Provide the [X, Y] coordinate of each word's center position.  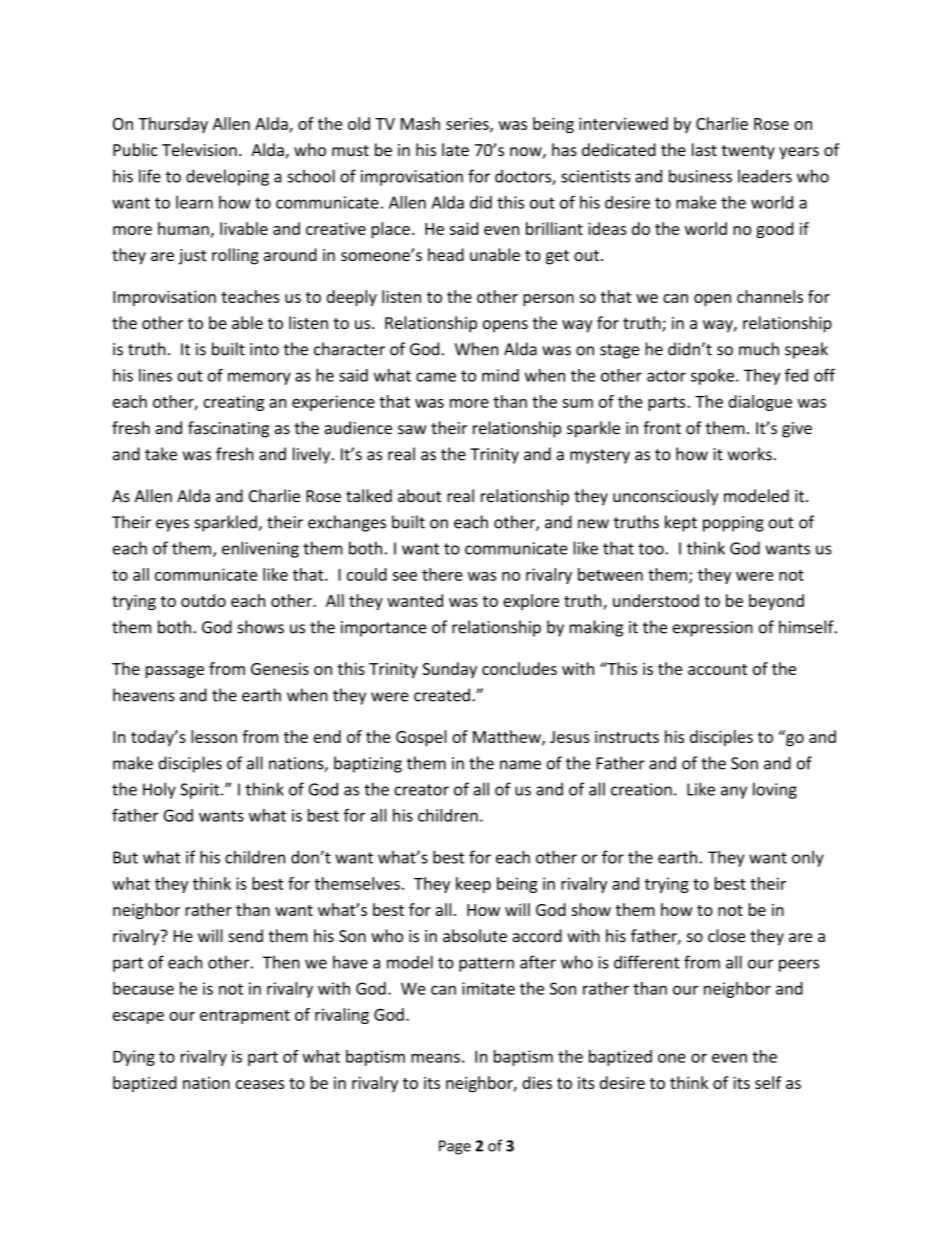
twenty [748, 152]
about [419, 496]
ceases [260, 1084]
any [734, 792]
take [161, 454]
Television [199, 149]
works [750, 454]
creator [421, 790]
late [455, 149]
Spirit [201, 791]
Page [455, 1147]
